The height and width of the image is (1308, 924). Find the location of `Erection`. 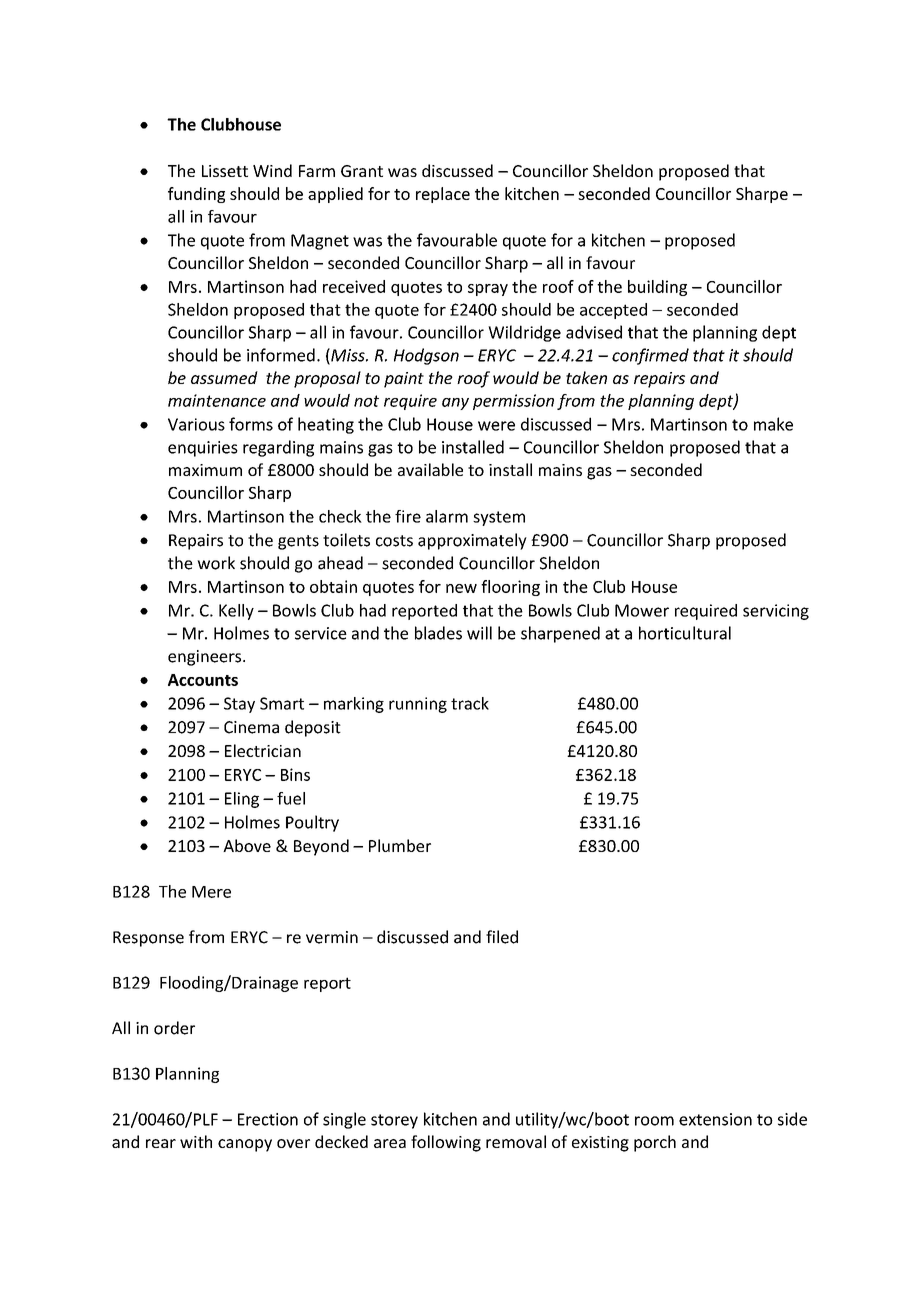

Erection is located at coordinates (268, 1119).
